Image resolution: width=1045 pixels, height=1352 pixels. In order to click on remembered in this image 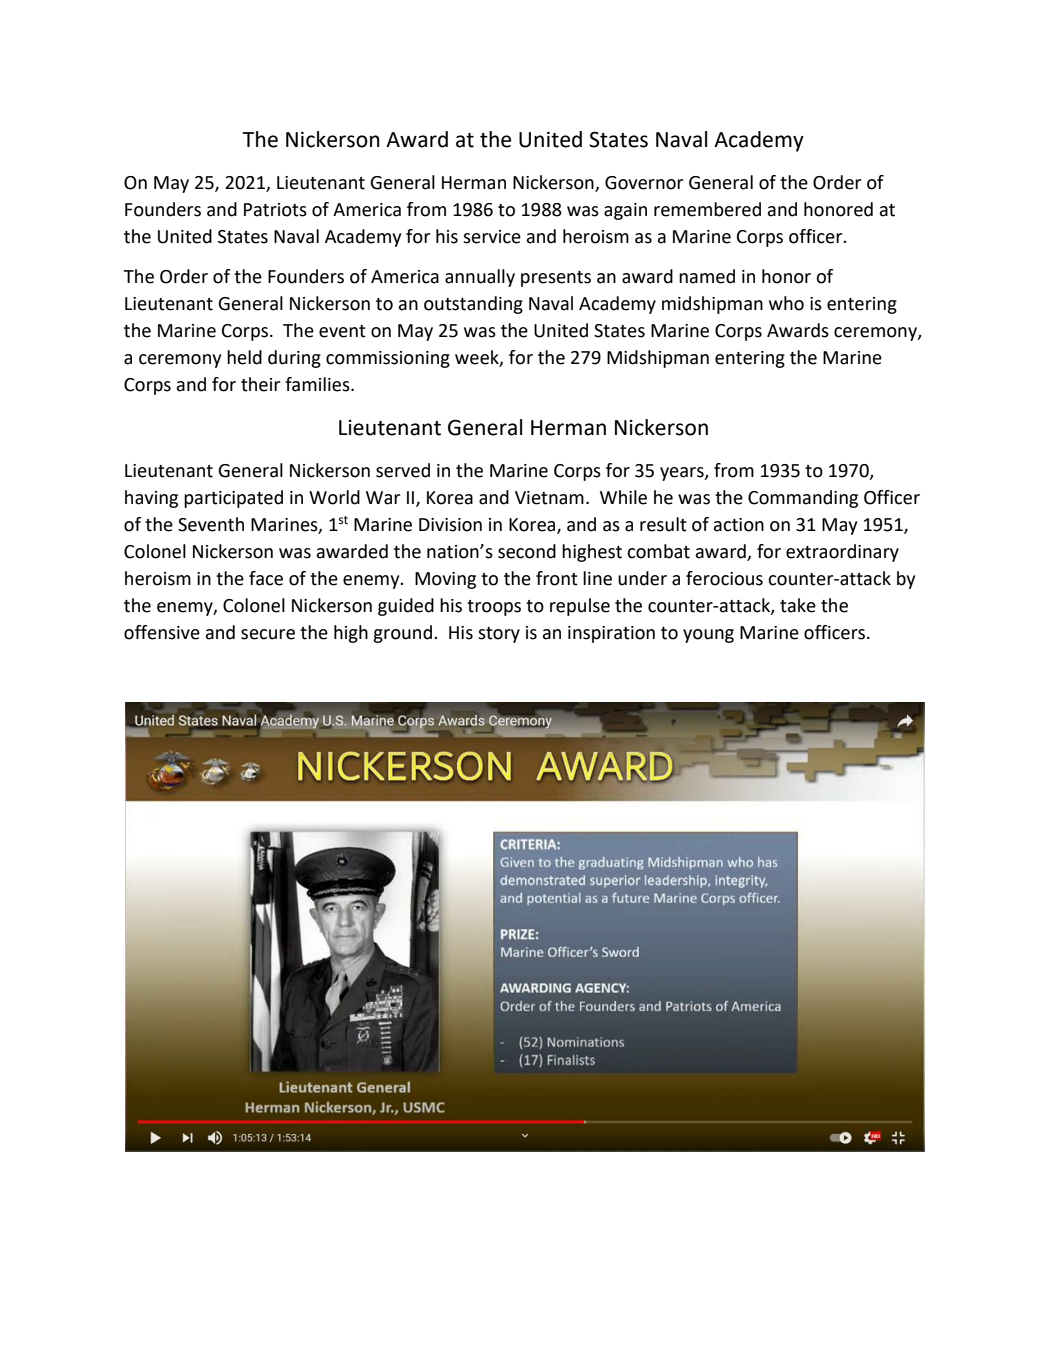, I will do `click(707, 209)`.
